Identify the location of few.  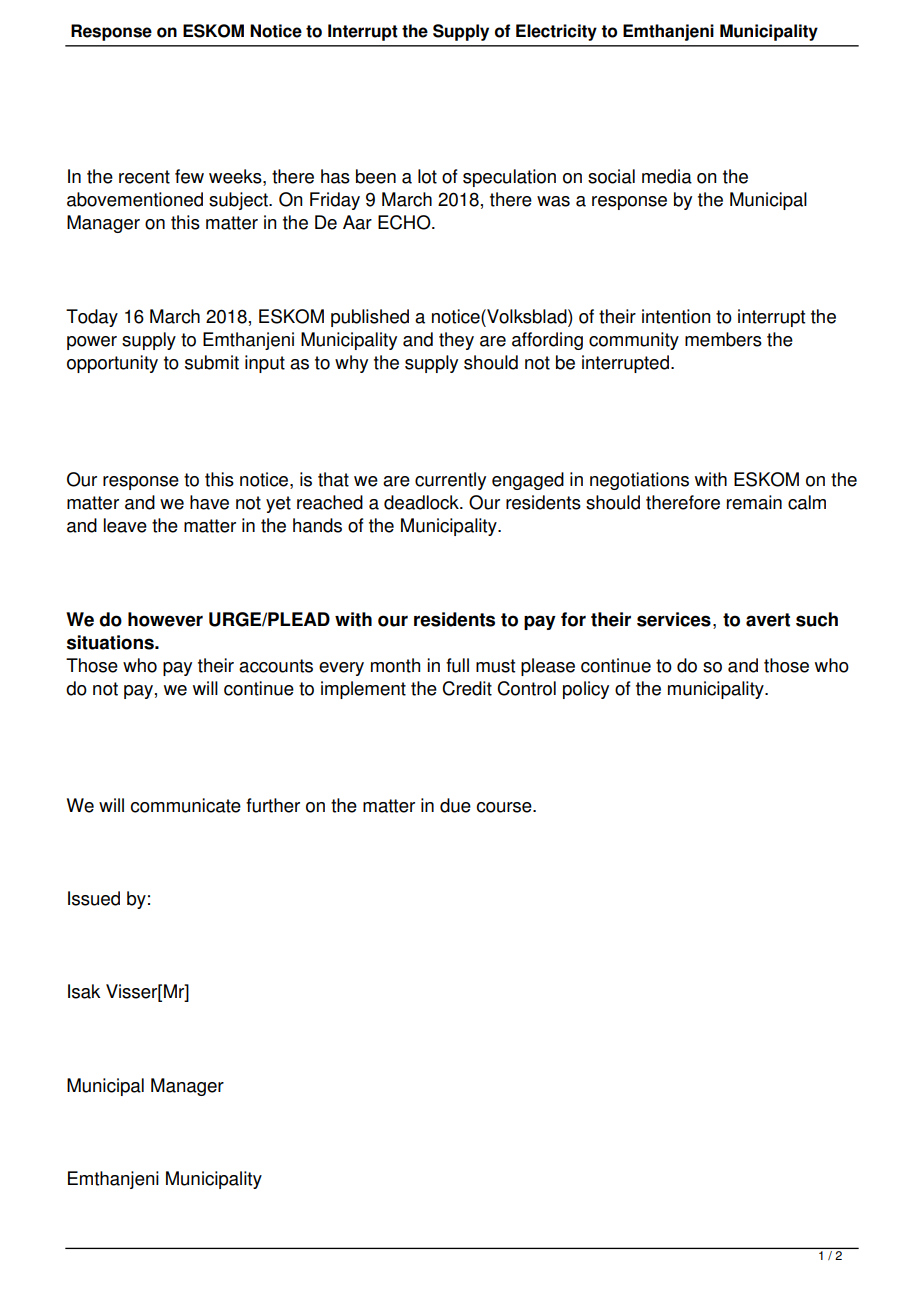
(189, 176).
